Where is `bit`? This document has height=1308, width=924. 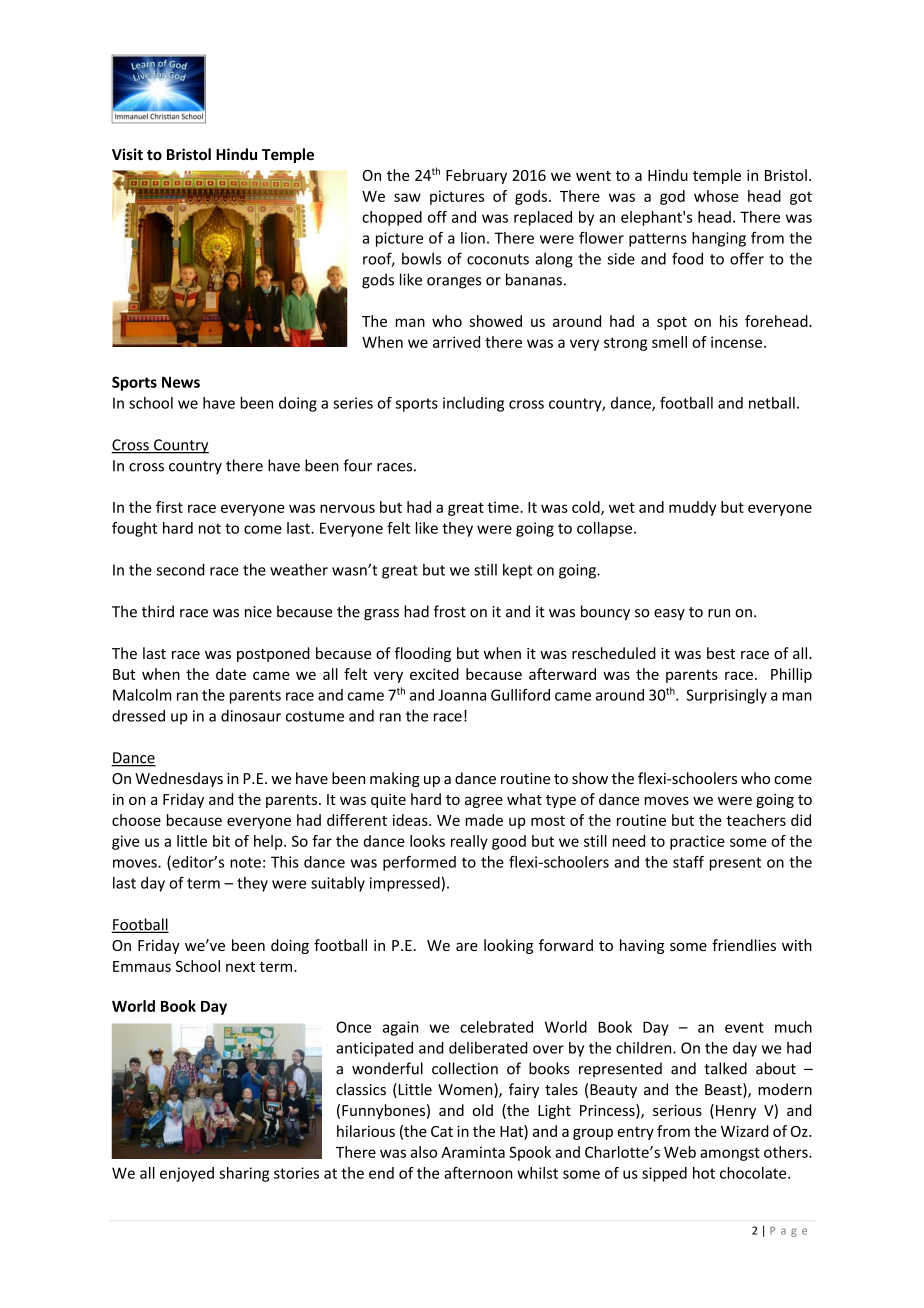 bit is located at coordinates (221, 841).
